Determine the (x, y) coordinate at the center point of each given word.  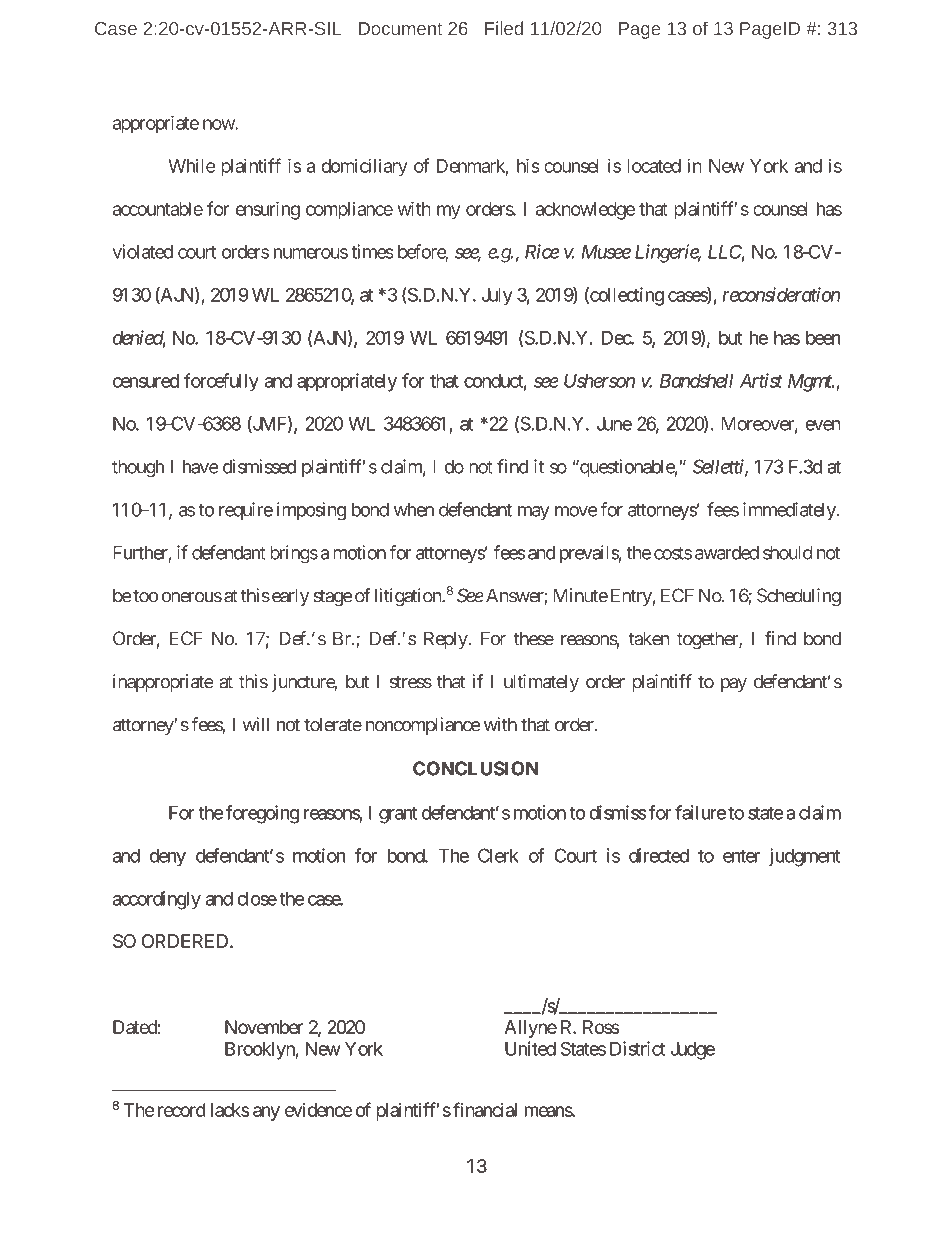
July (497, 297)
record (182, 1110)
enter (741, 856)
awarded (727, 553)
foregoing (262, 814)
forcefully (221, 382)
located (654, 166)
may (534, 513)
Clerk (498, 855)
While (192, 165)
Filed (504, 28)
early (289, 597)
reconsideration (781, 294)
